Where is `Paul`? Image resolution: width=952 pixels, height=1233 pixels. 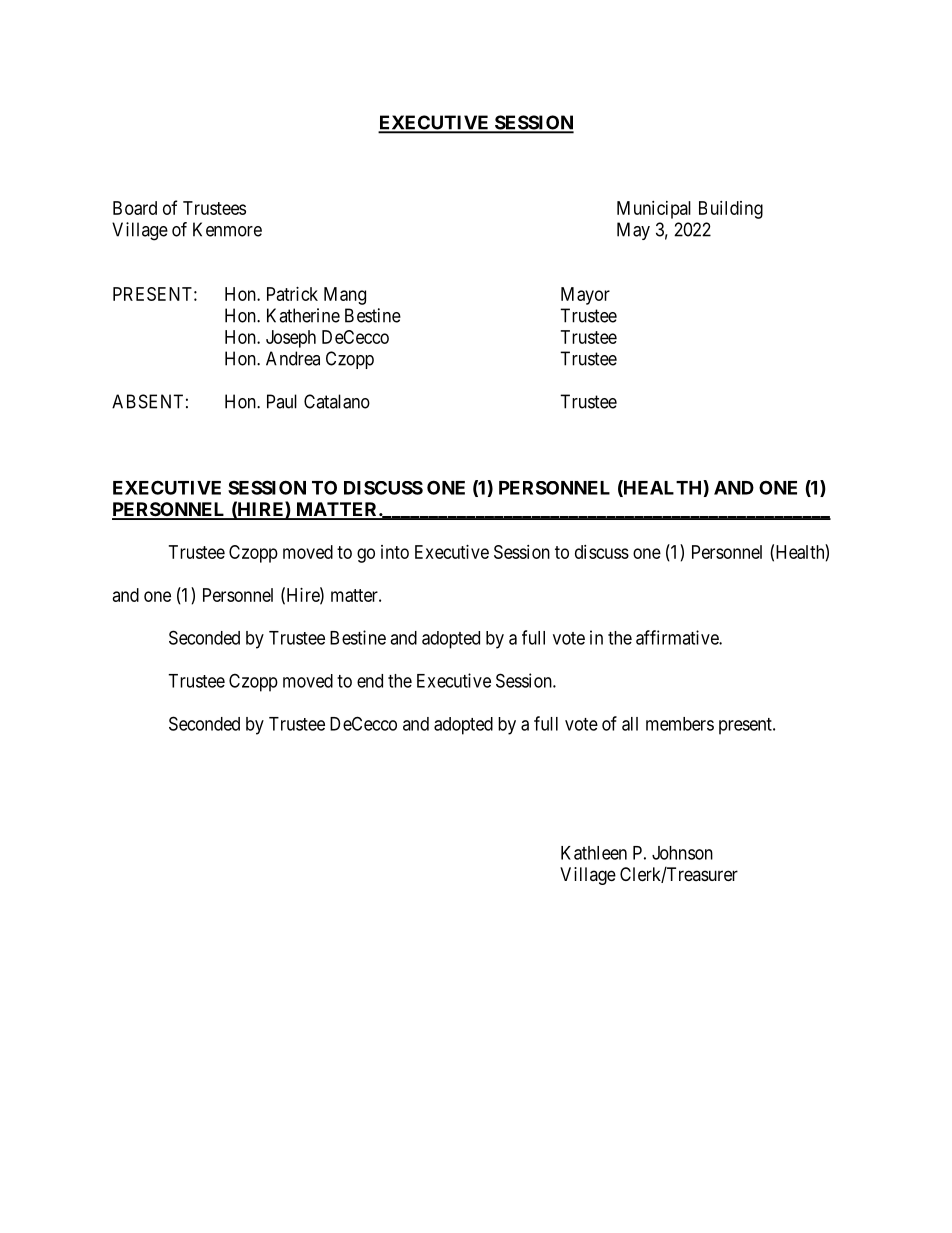
Paul is located at coordinates (282, 401).
